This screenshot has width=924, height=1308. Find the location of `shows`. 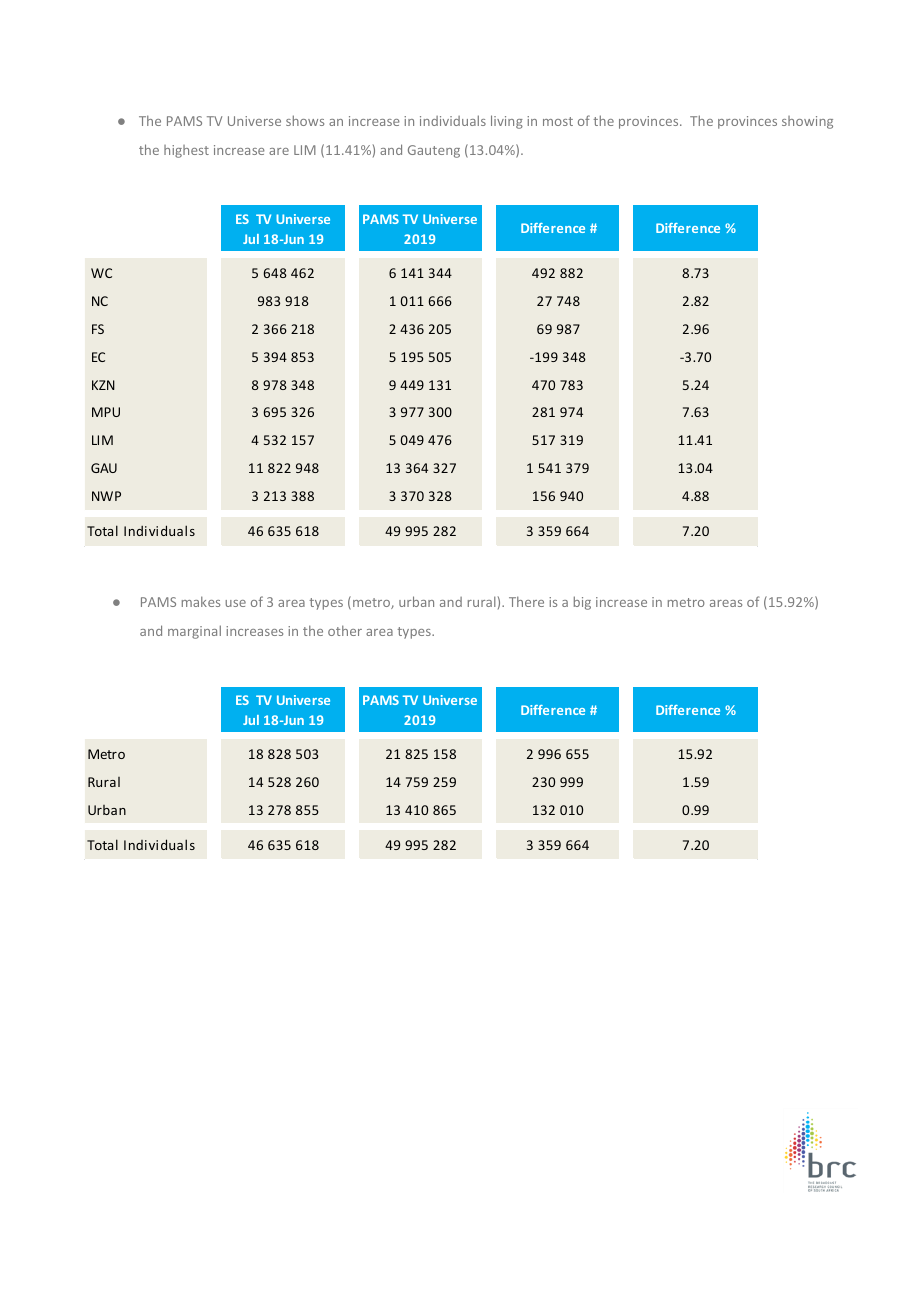

shows is located at coordinates (305, 120).
